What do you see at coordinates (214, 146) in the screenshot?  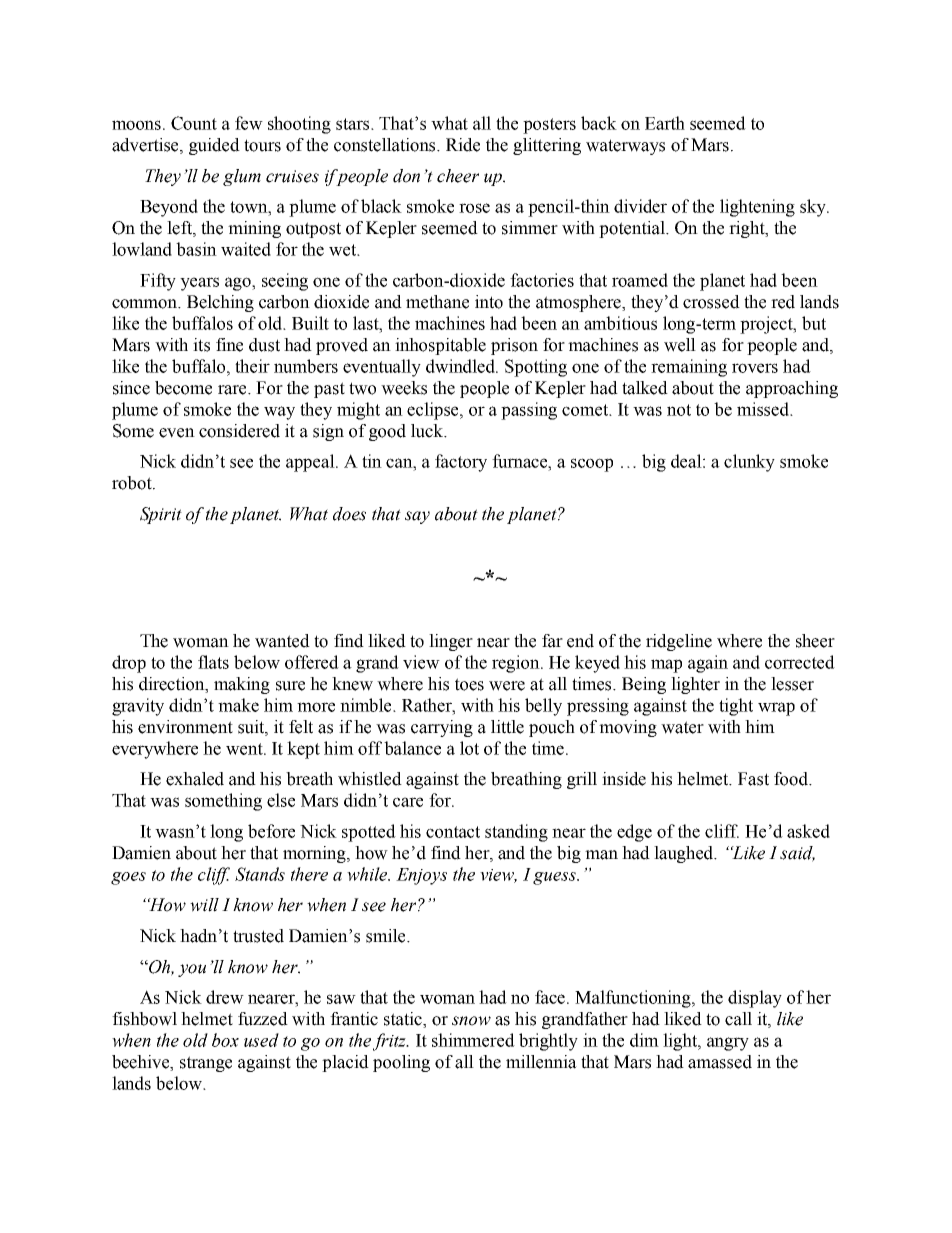 I see `guided` at bounding box center [214, 146].
